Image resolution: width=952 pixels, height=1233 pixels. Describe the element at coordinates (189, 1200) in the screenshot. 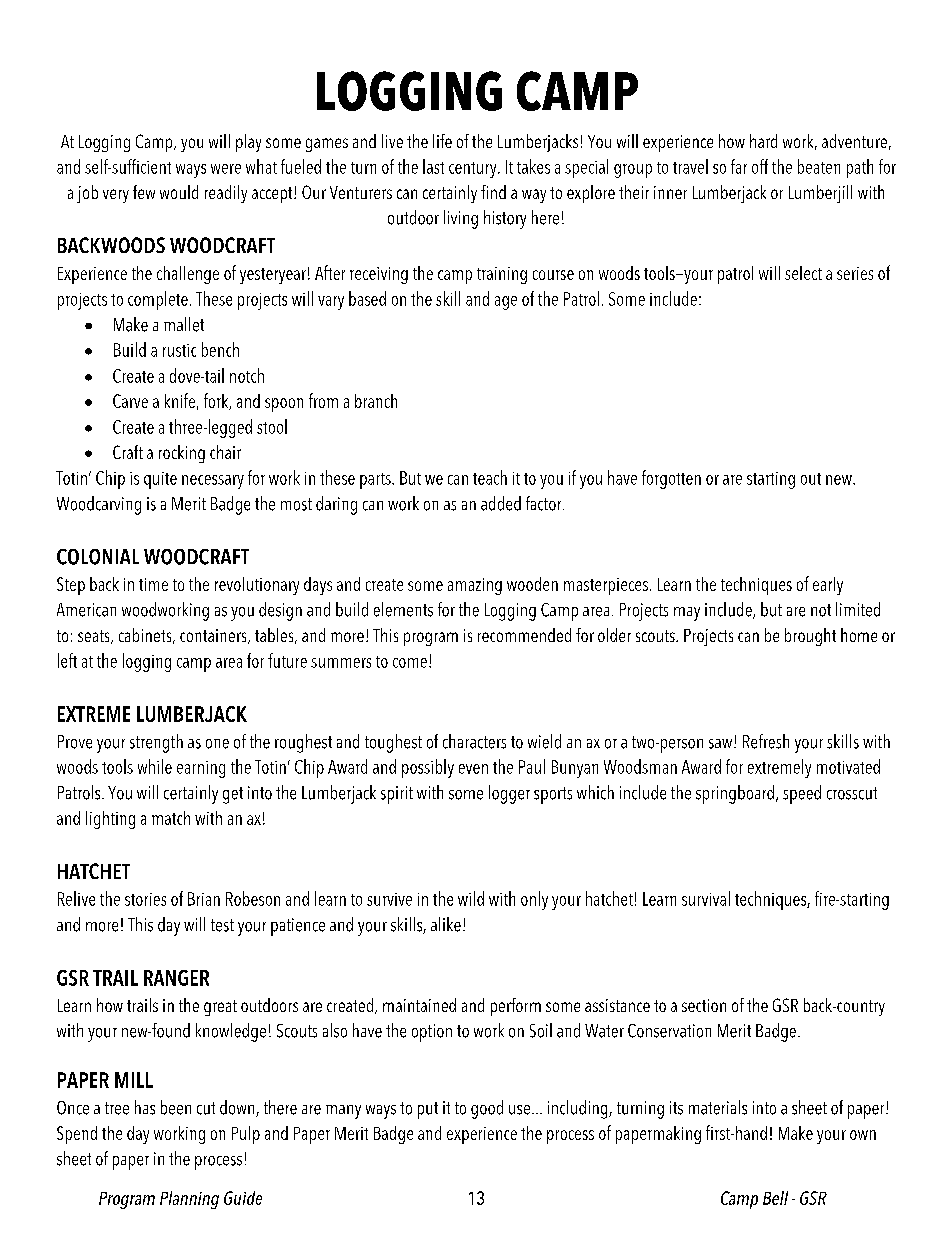

I see `Planning` at that location.
